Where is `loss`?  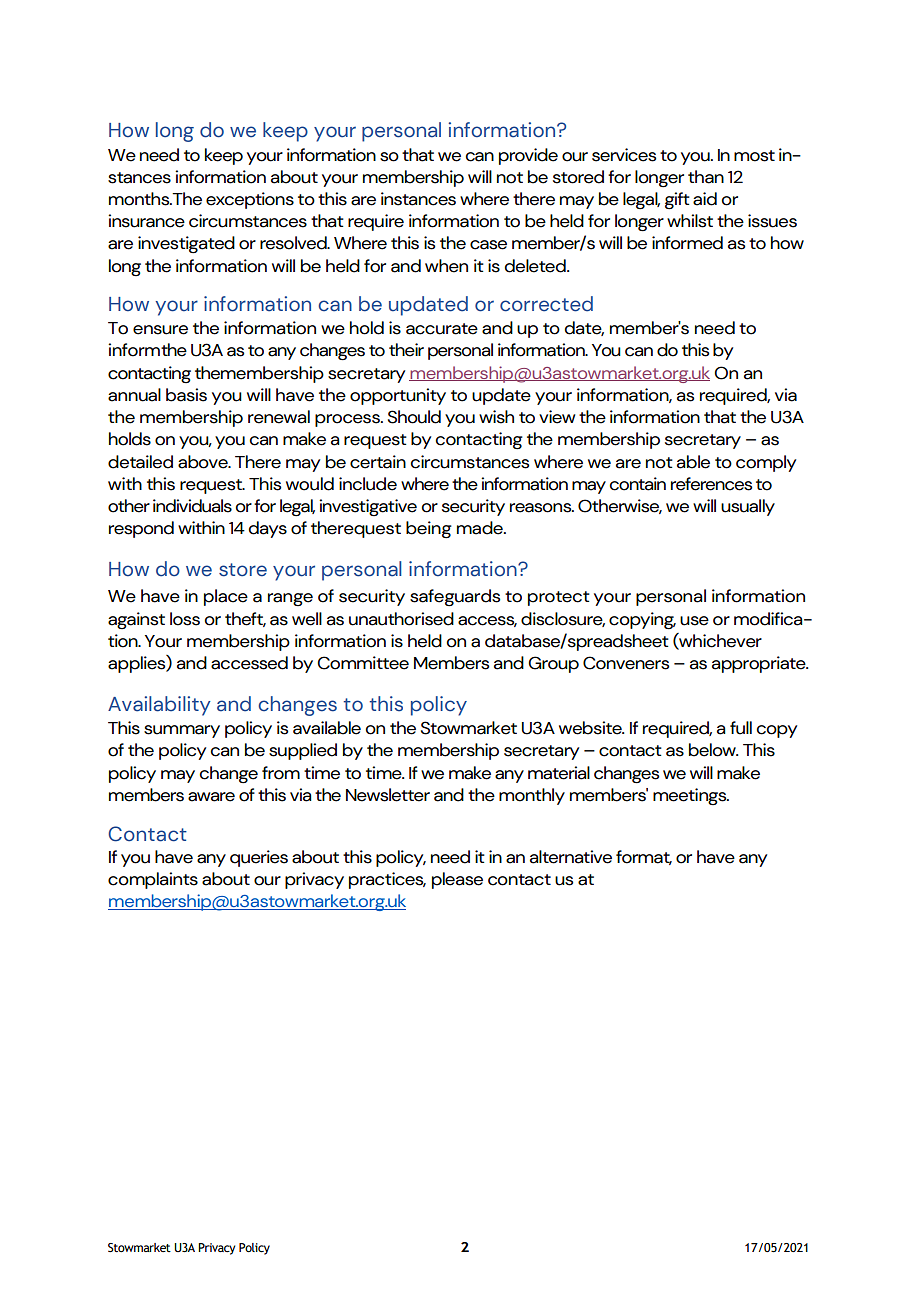
loss is located at coordinates (185, 619).
